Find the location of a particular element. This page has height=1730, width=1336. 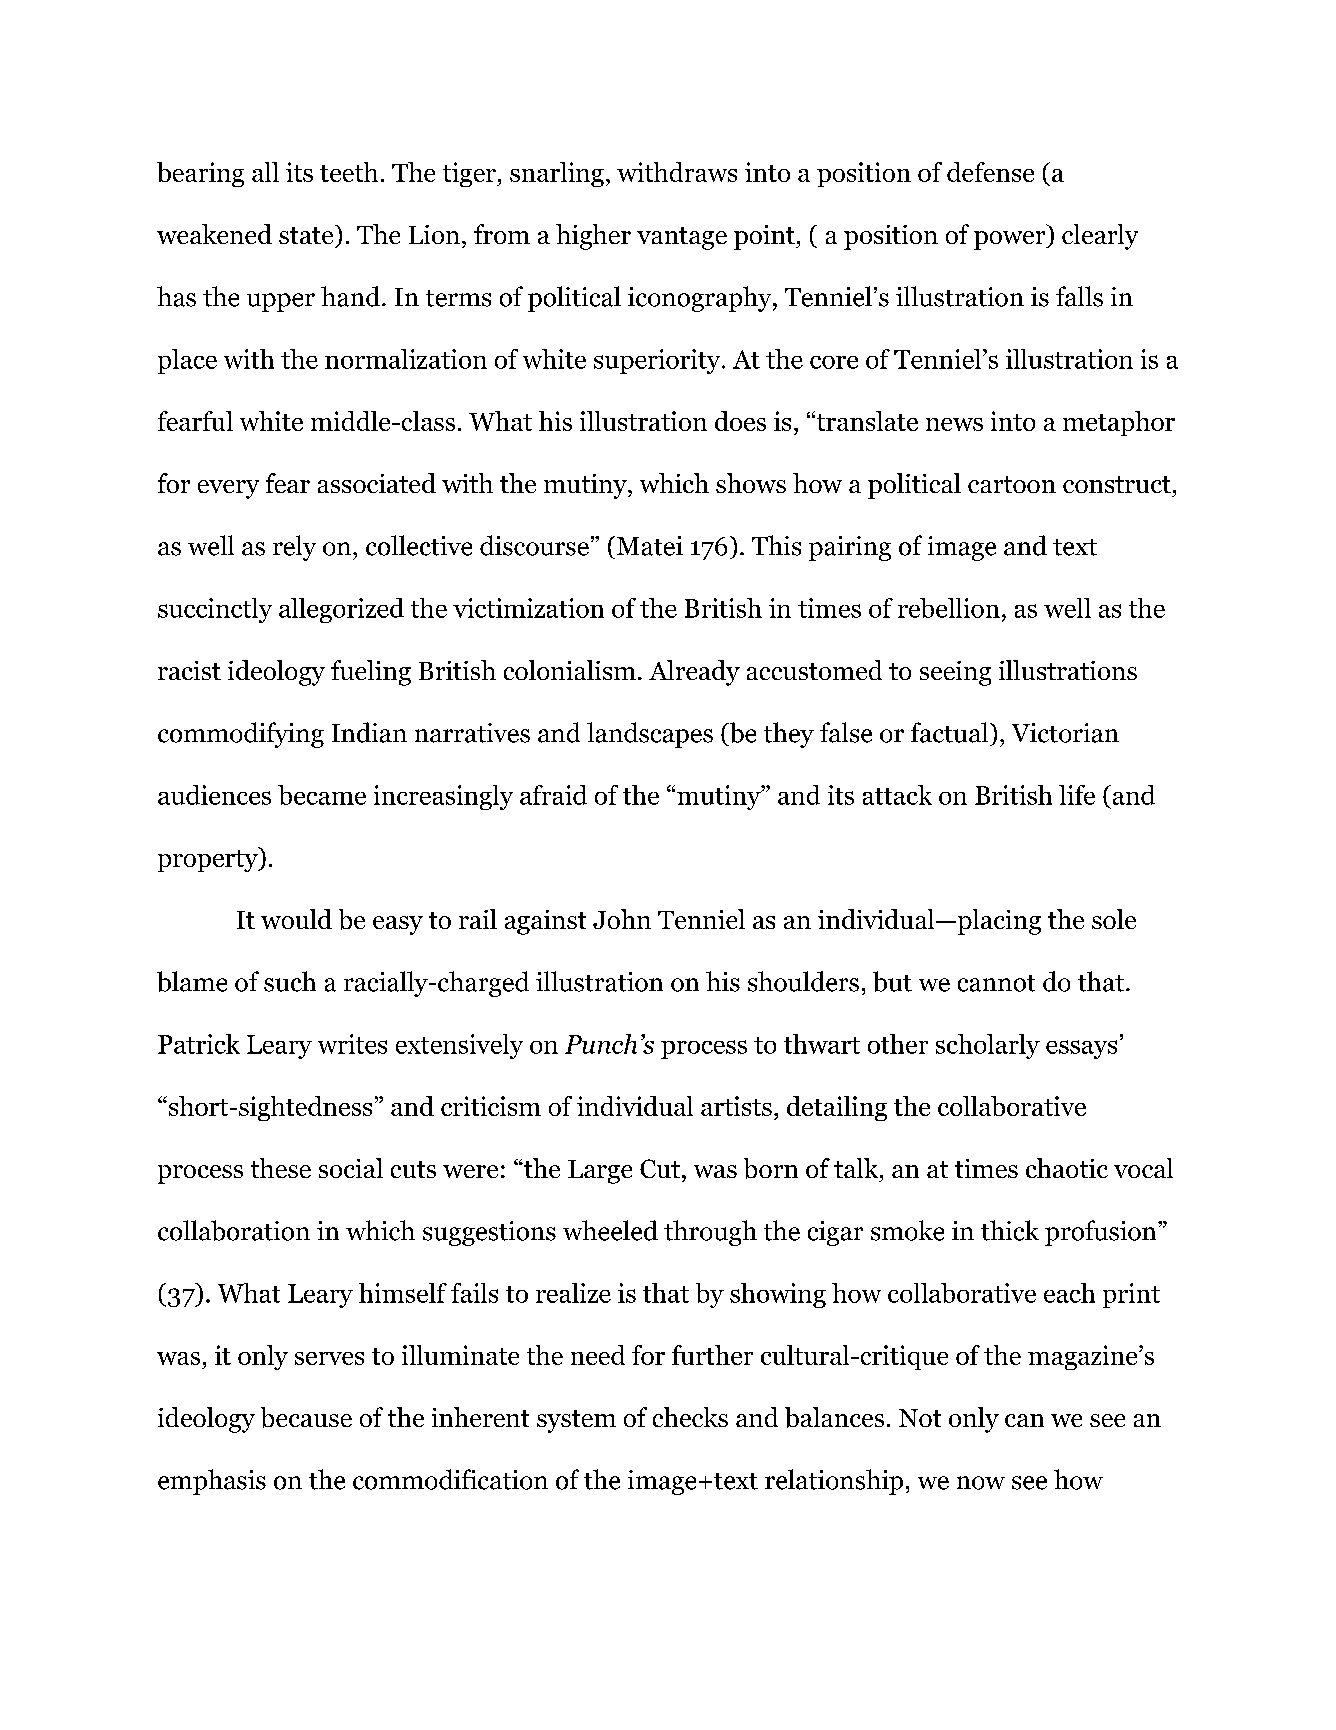

became is located at coordinates (322, 795).
